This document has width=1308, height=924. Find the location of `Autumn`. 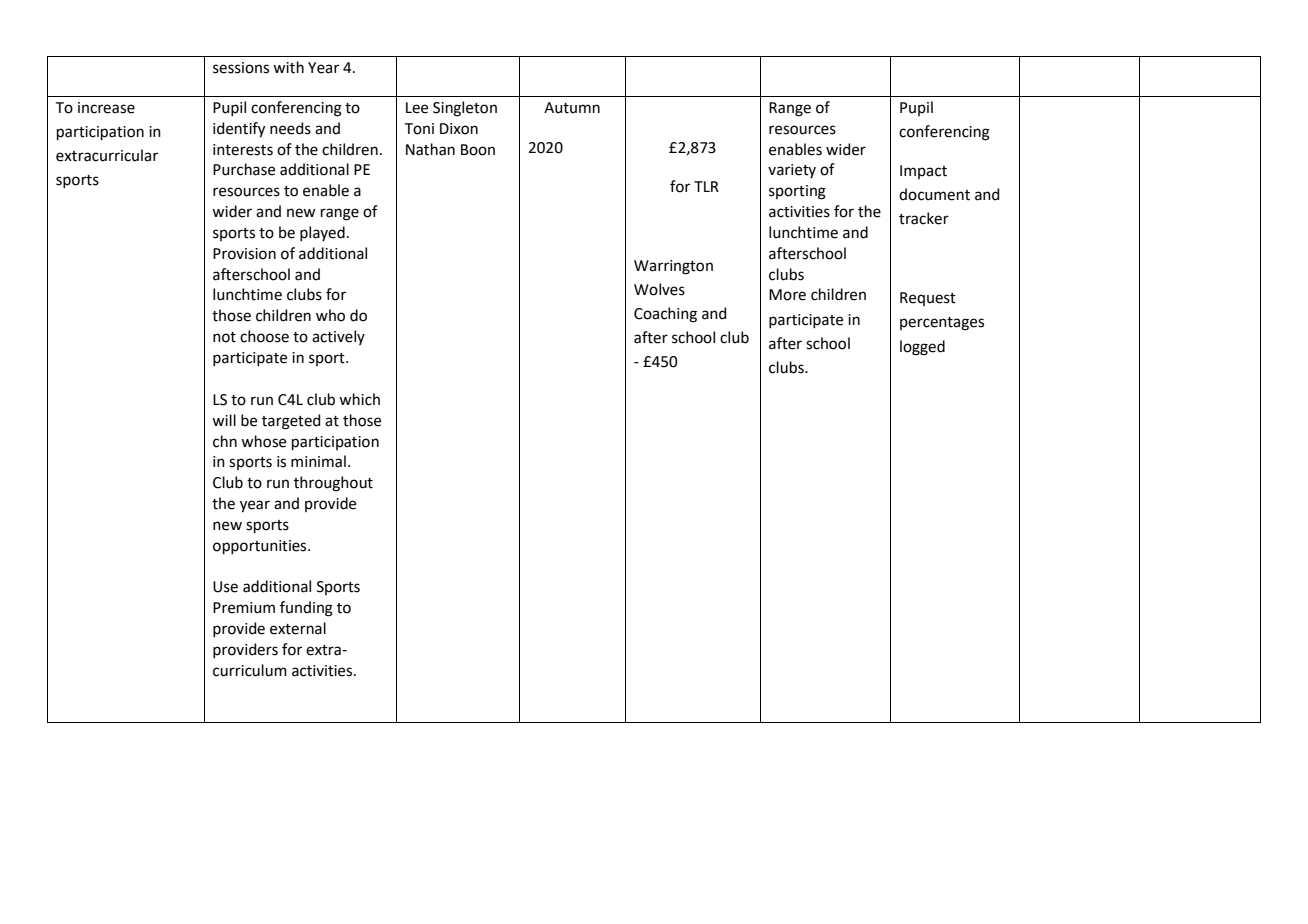

Autumn is located at coordinates (572, 108).
